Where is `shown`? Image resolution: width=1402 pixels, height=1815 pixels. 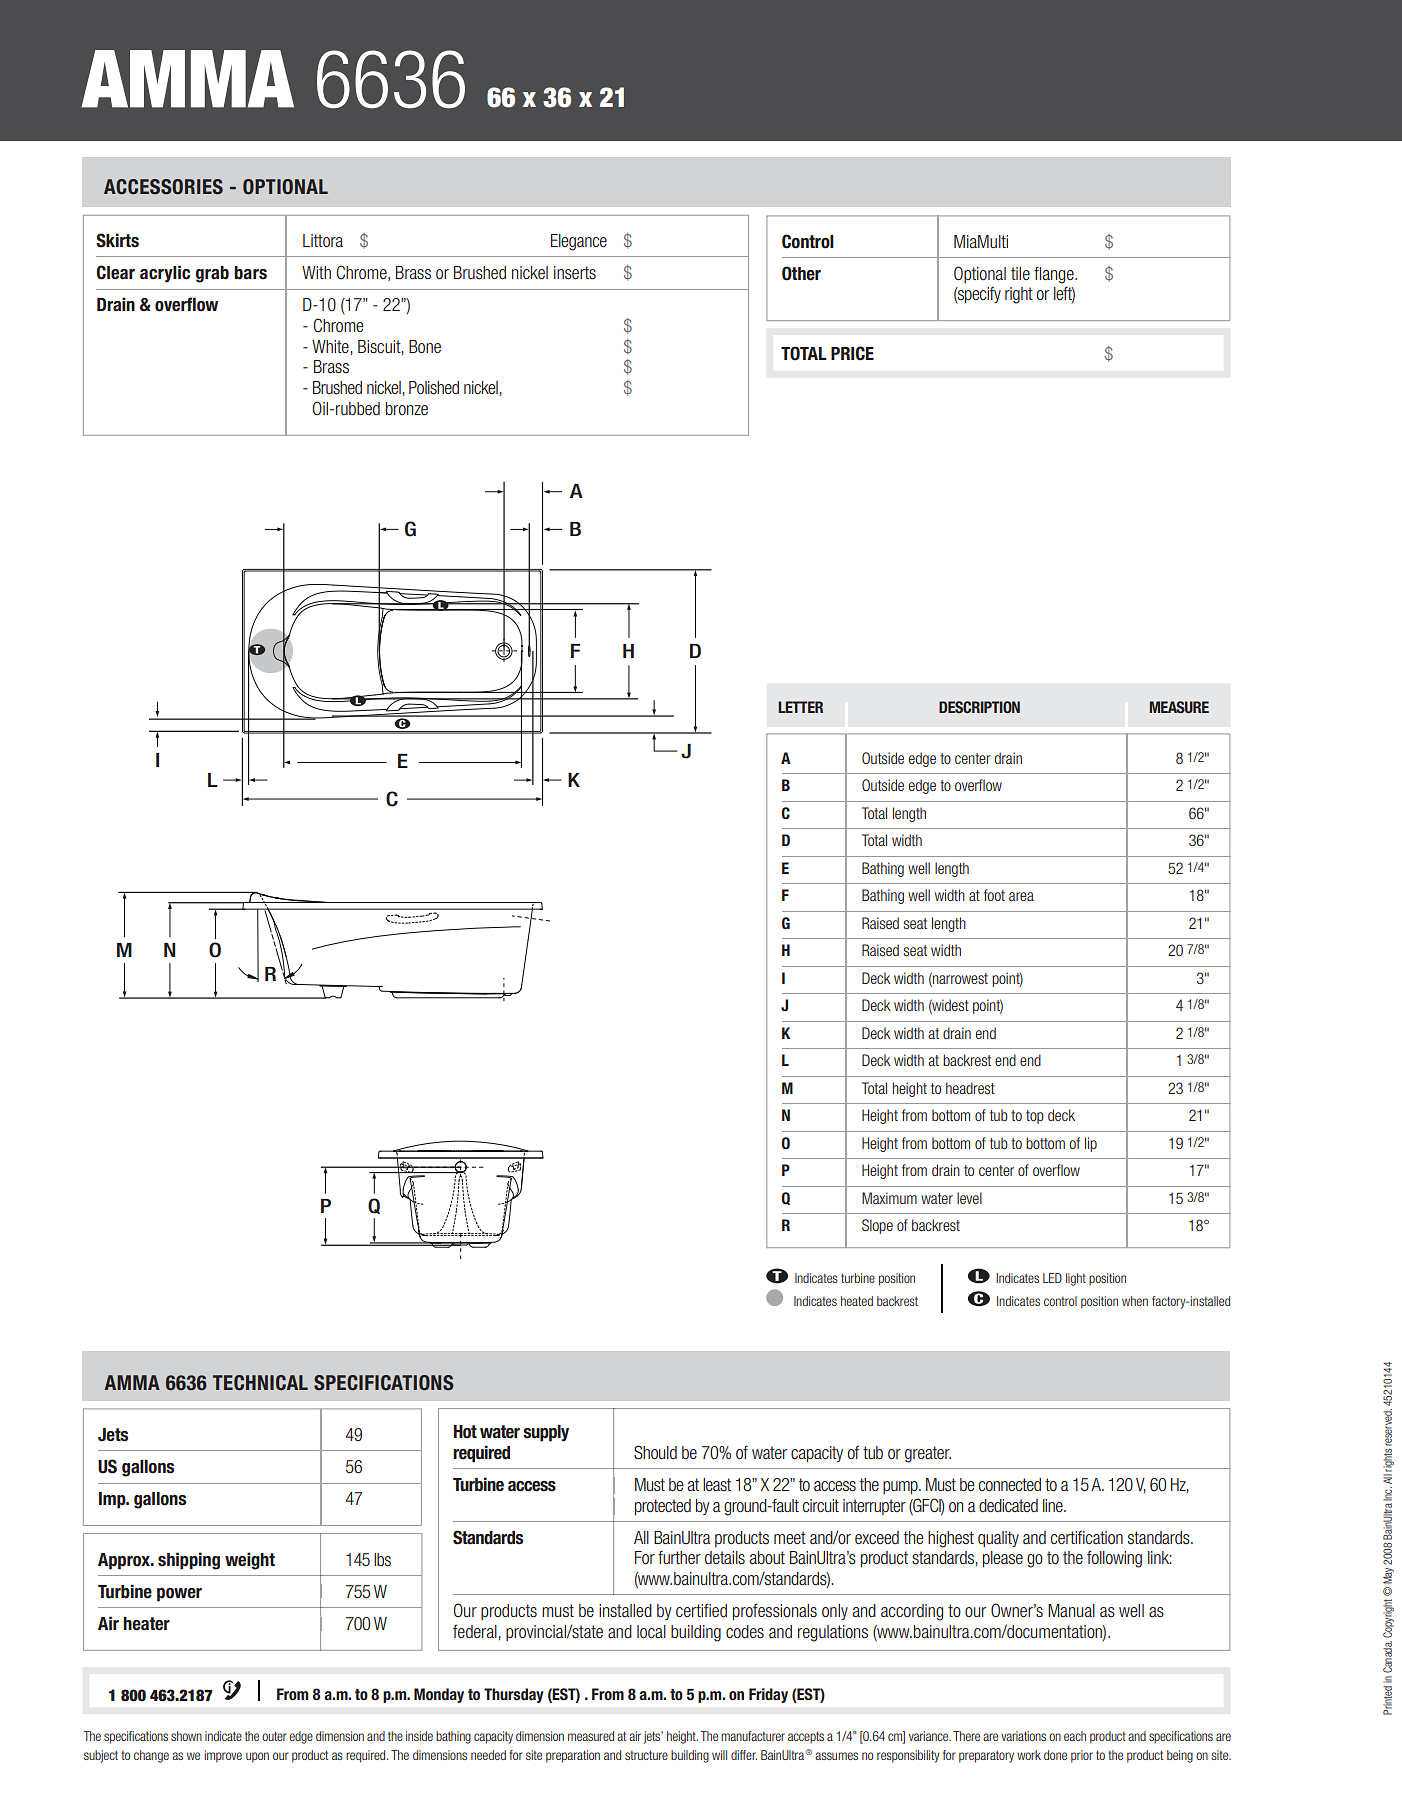
shown is located at coordinates (186, 1736).
